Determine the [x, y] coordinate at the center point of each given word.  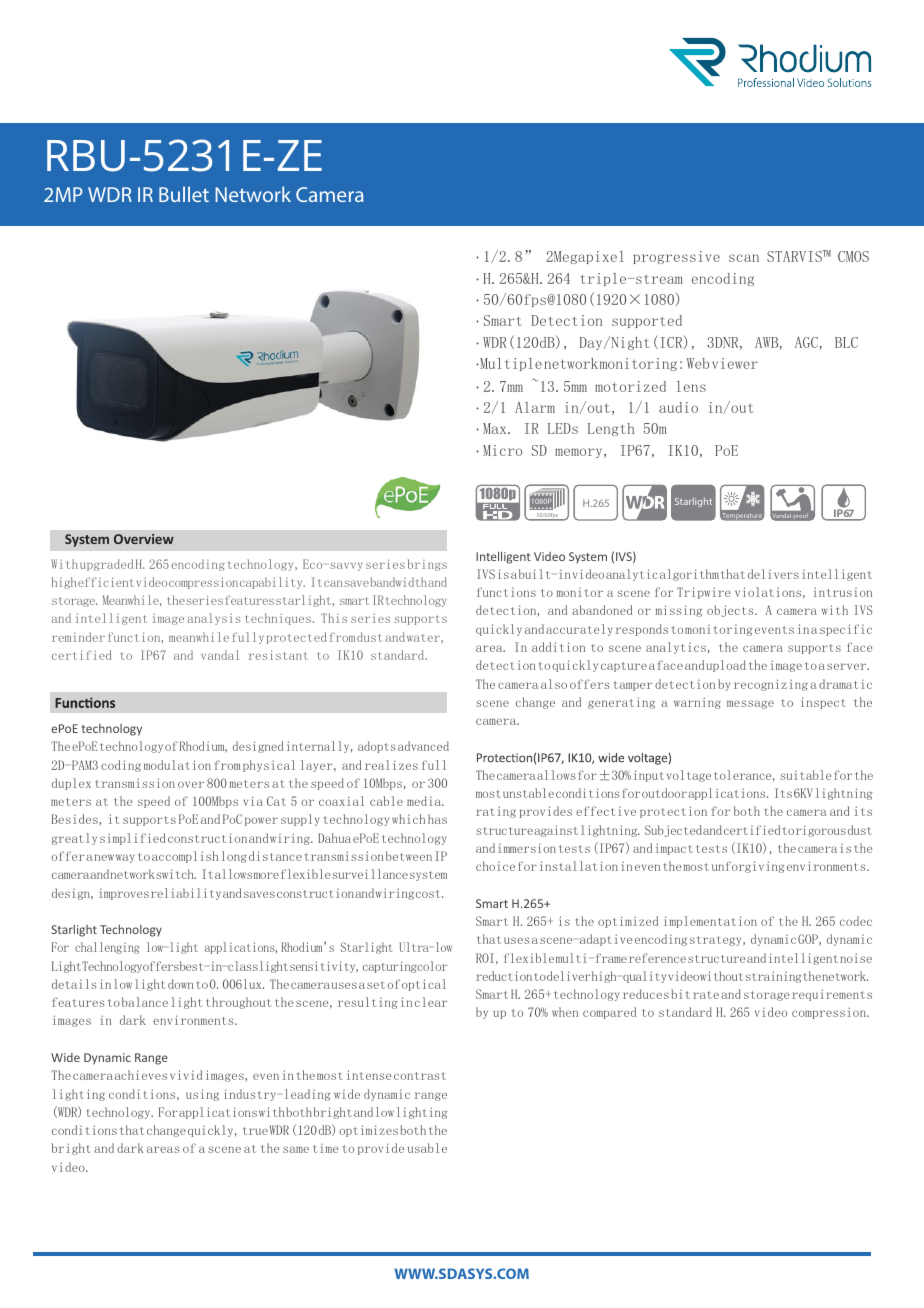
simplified [133, 839]
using [202, 1095]
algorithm [689, 575]
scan [744, 258]
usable [427, 1148]
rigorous [821, 831]
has [437, 819]
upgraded [106, 565]
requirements [832, 995]
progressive [676, 257]
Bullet [184, 194]
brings [427, 565]
